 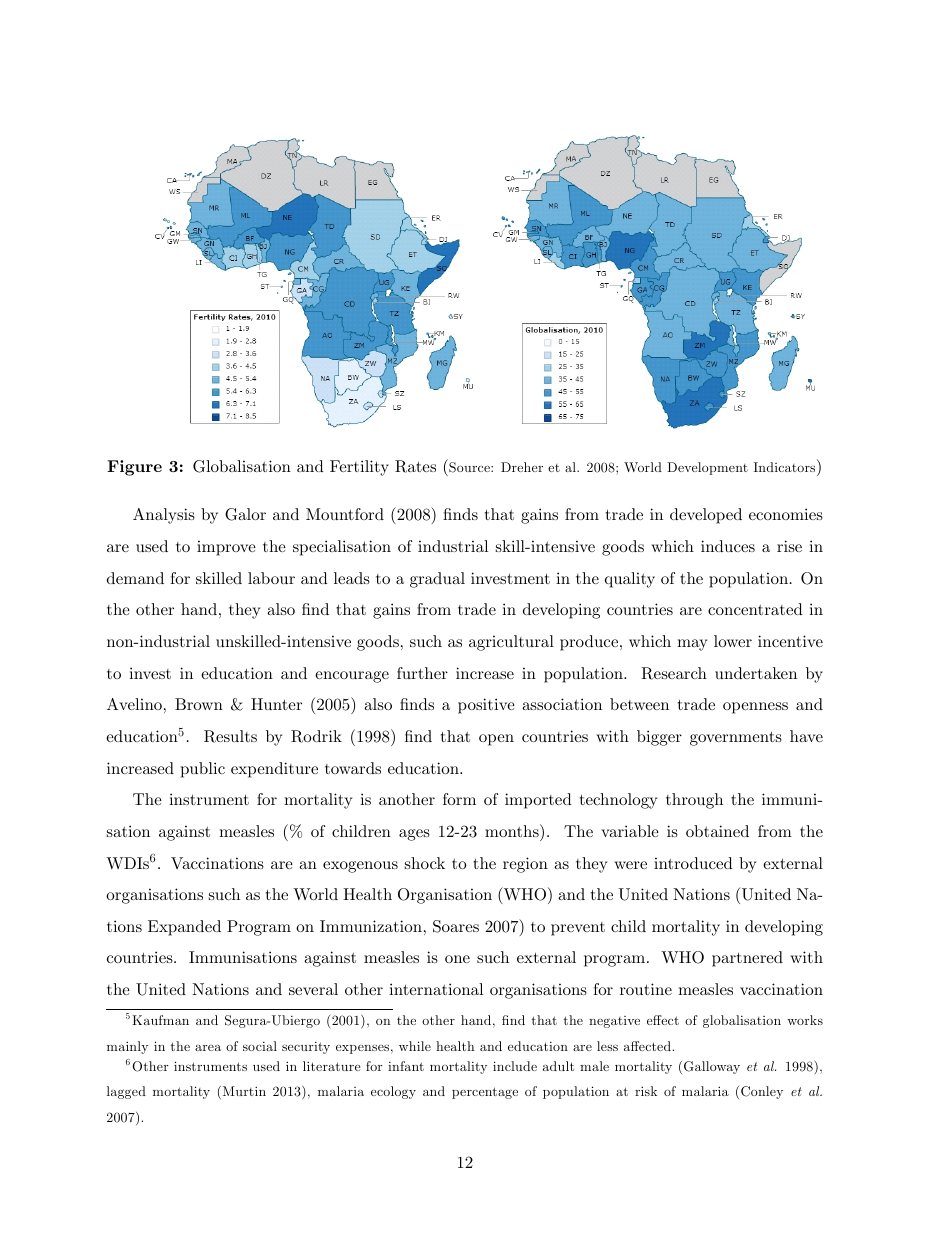 I want to click on percentage, so click(x=485, y=1093).
